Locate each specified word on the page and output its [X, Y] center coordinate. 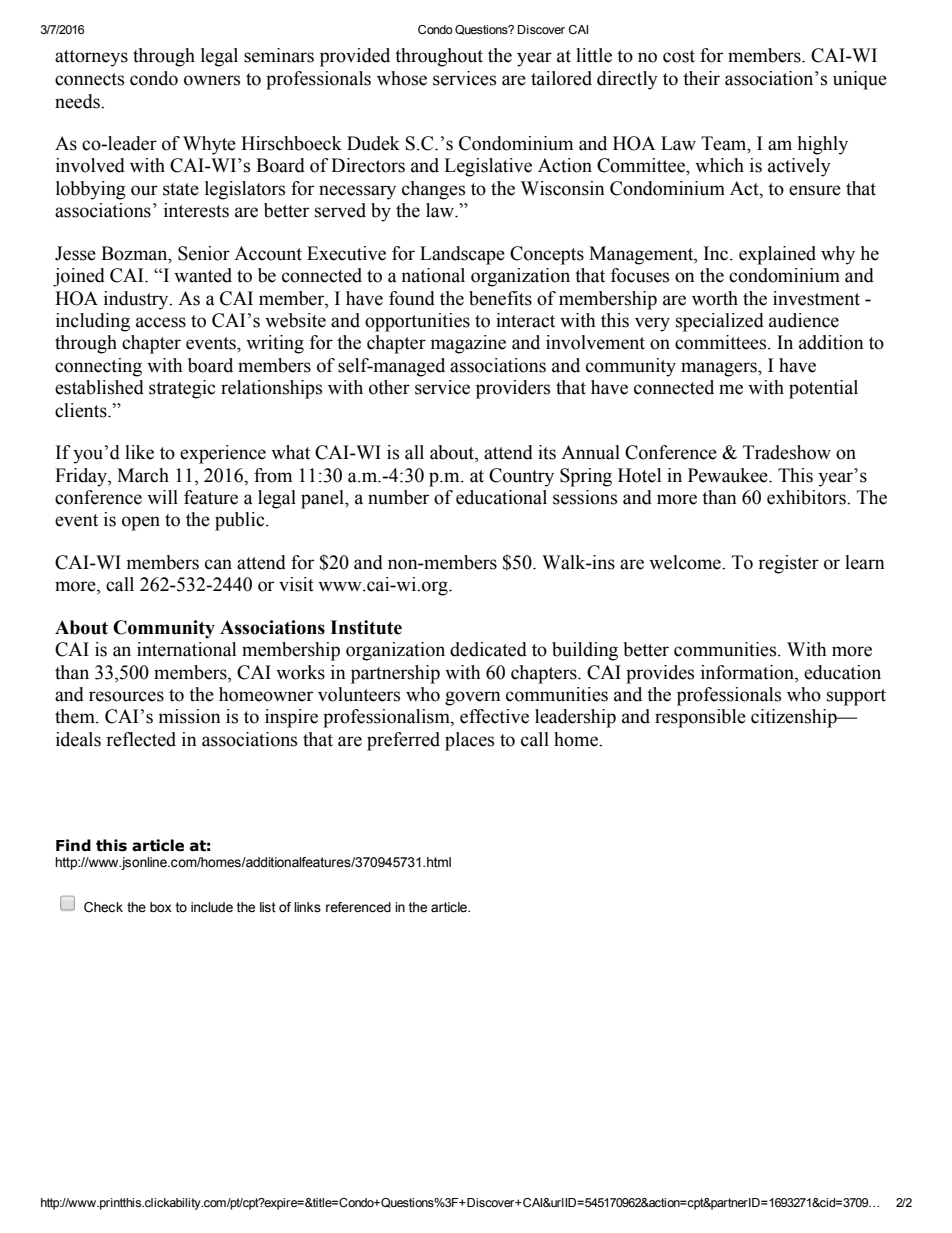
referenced [358, 907]
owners [212, 80]
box [161, 907]
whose [402, 78]
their [701, 78]
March [143, 475]
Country [521, 477]
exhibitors [807, 497]
